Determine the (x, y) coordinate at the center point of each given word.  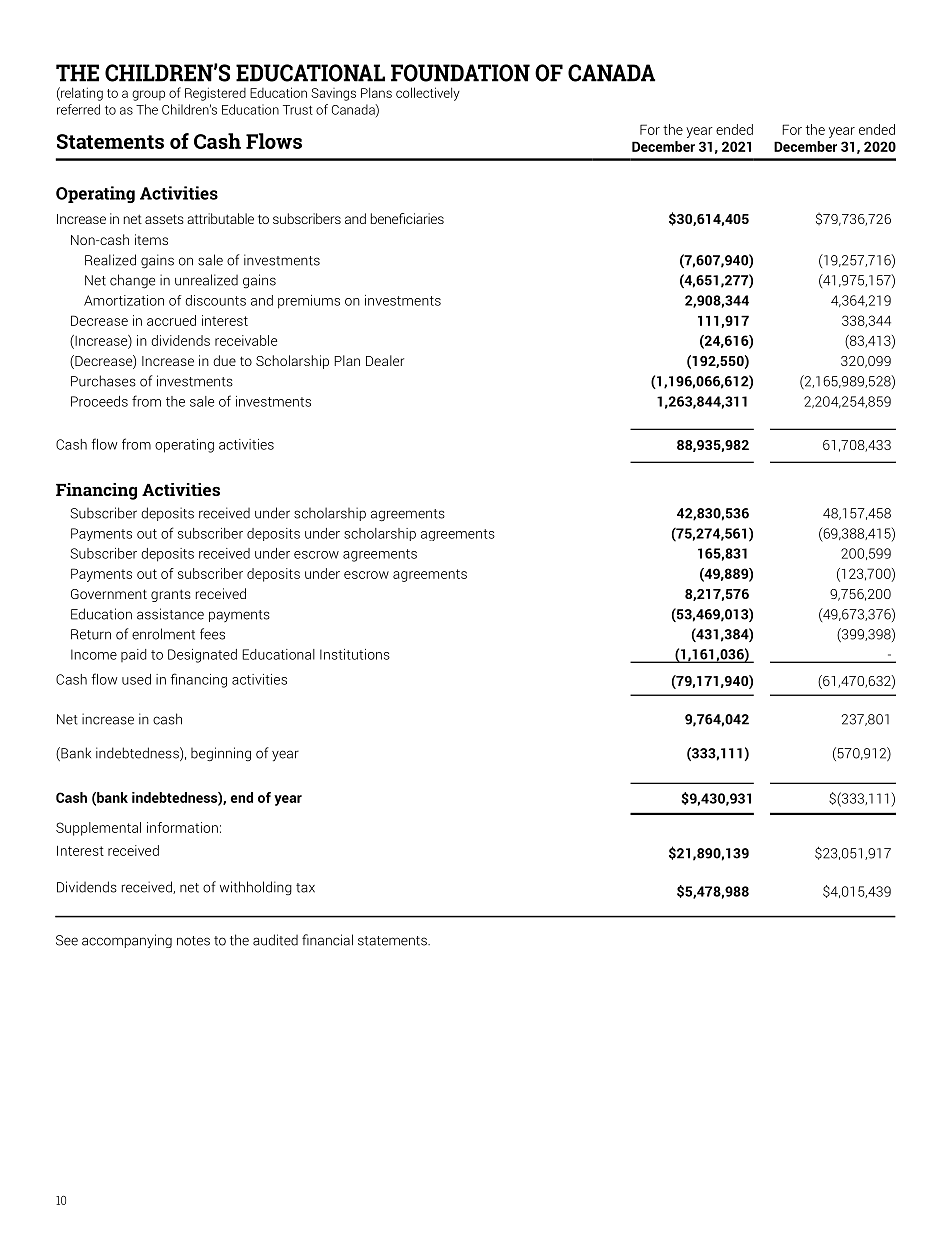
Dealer (385, 360)
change (132, 281)
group (148, 95)
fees (212, 634)
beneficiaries (407, 218)
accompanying (127, 941)
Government (109, 594)
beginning (221, 754)
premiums (309, 302)
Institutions (355, 654)
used (136, 679)
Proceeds (99, 401)
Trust (298, 110)
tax (305, 888)
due (224, 360)
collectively (428, 94)
